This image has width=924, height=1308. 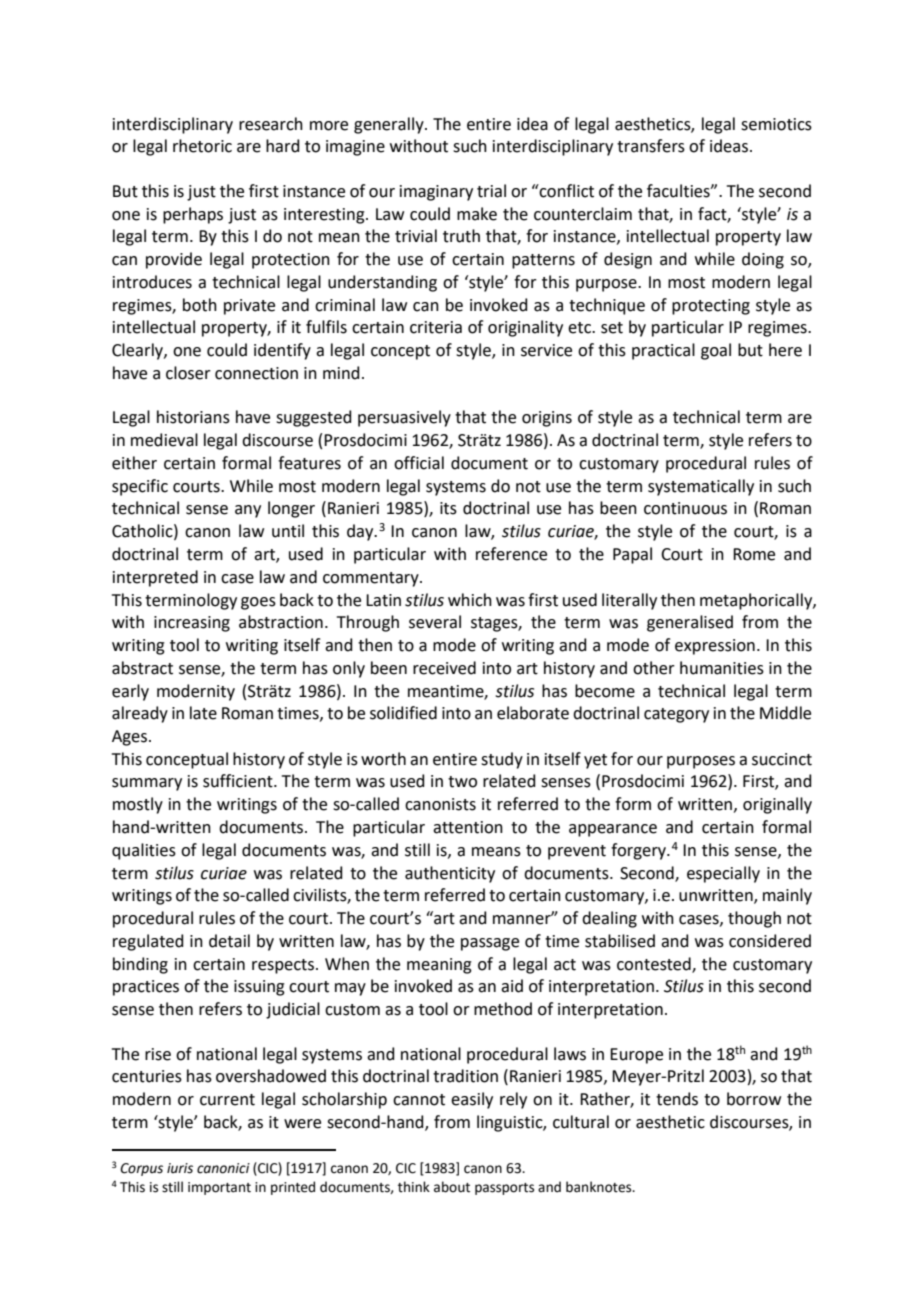 What do you see at coordinates (723, 874) in the image?
I see `especially` at bounding box center [723, 874].
